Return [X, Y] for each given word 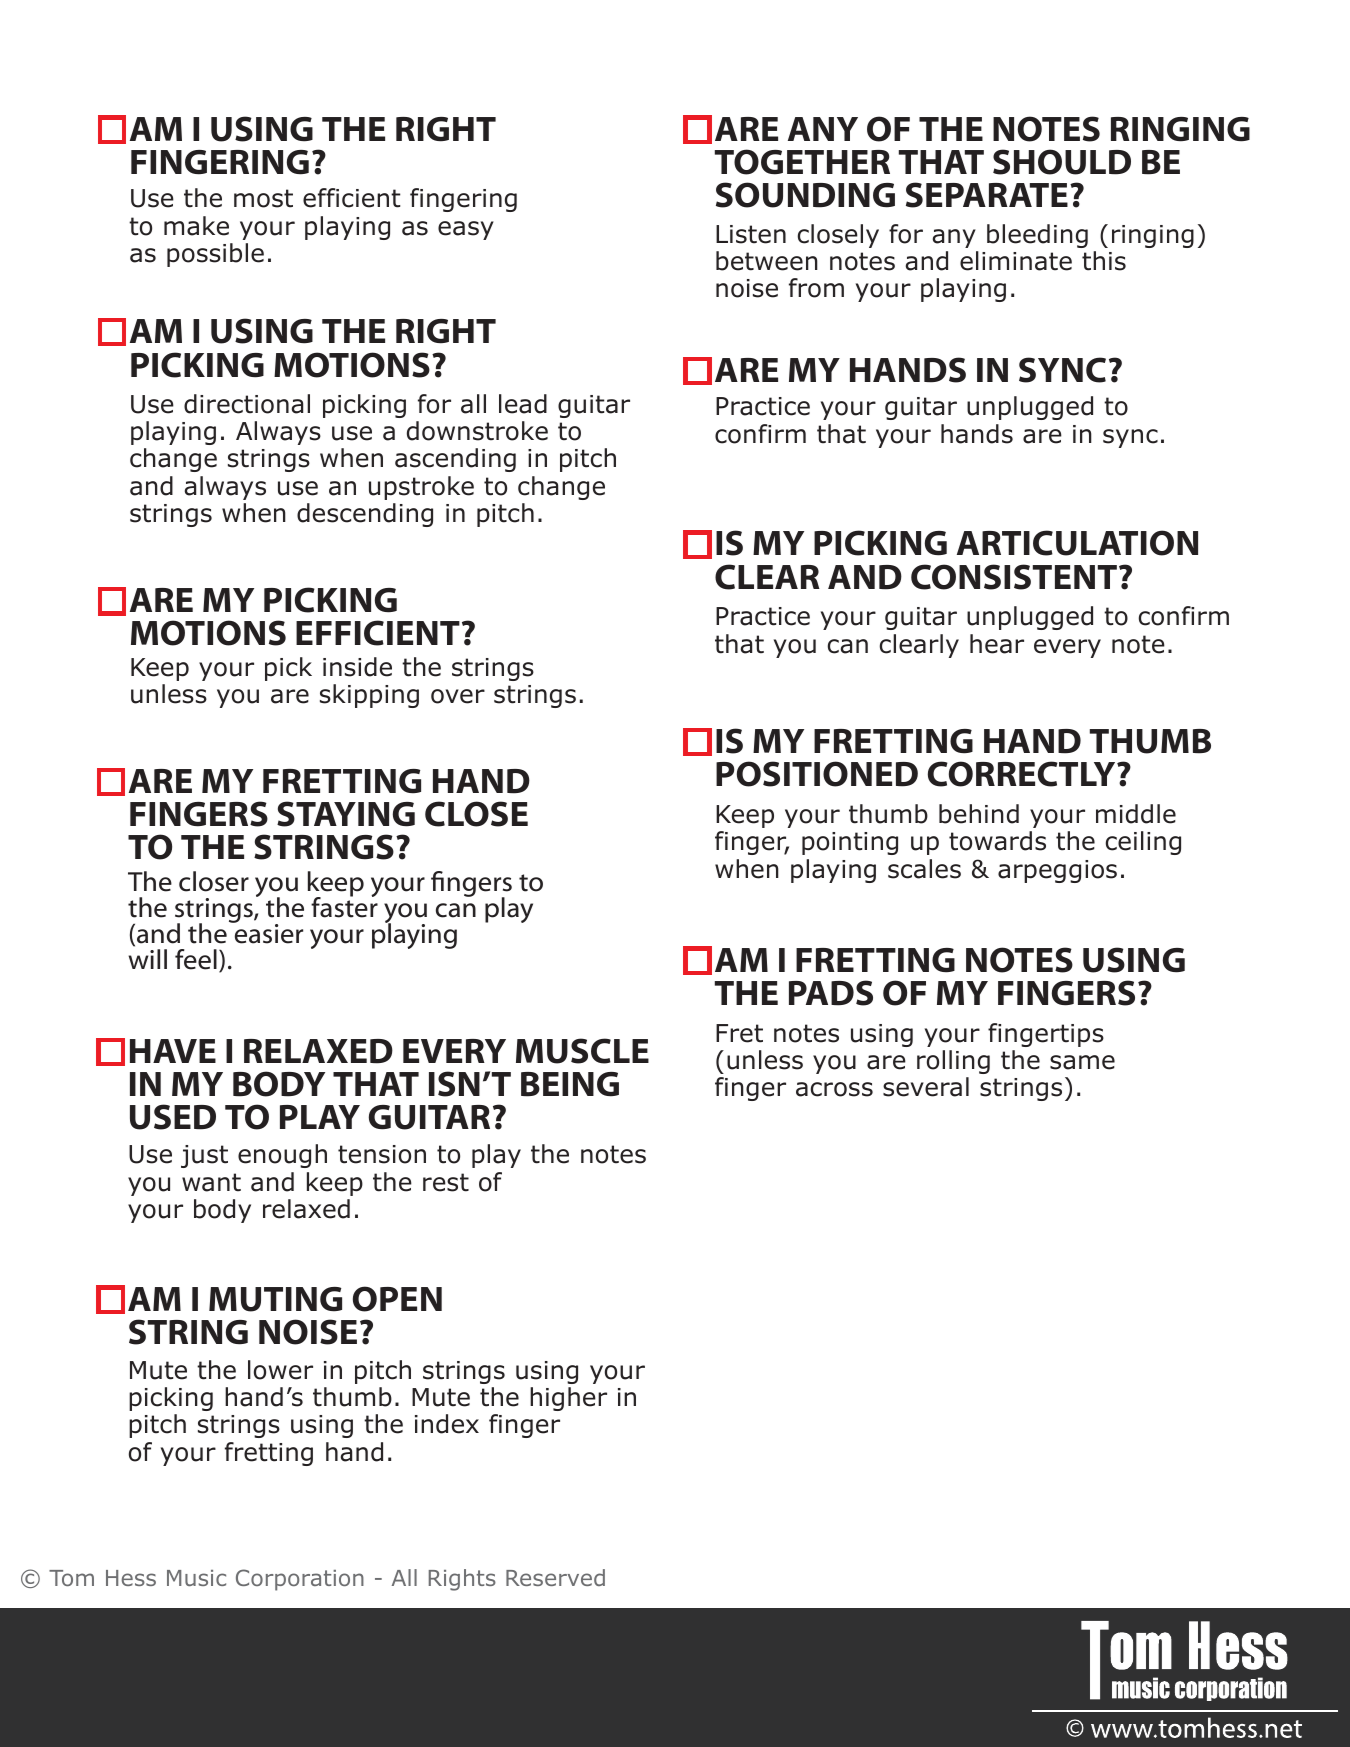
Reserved [555, 1577]
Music [196, 1578]
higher [568, 1399]
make [196, 226]
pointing [850, 843]
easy [466, 230]
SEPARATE [987, 195]
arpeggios [1057, 871]
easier [267, 933]
